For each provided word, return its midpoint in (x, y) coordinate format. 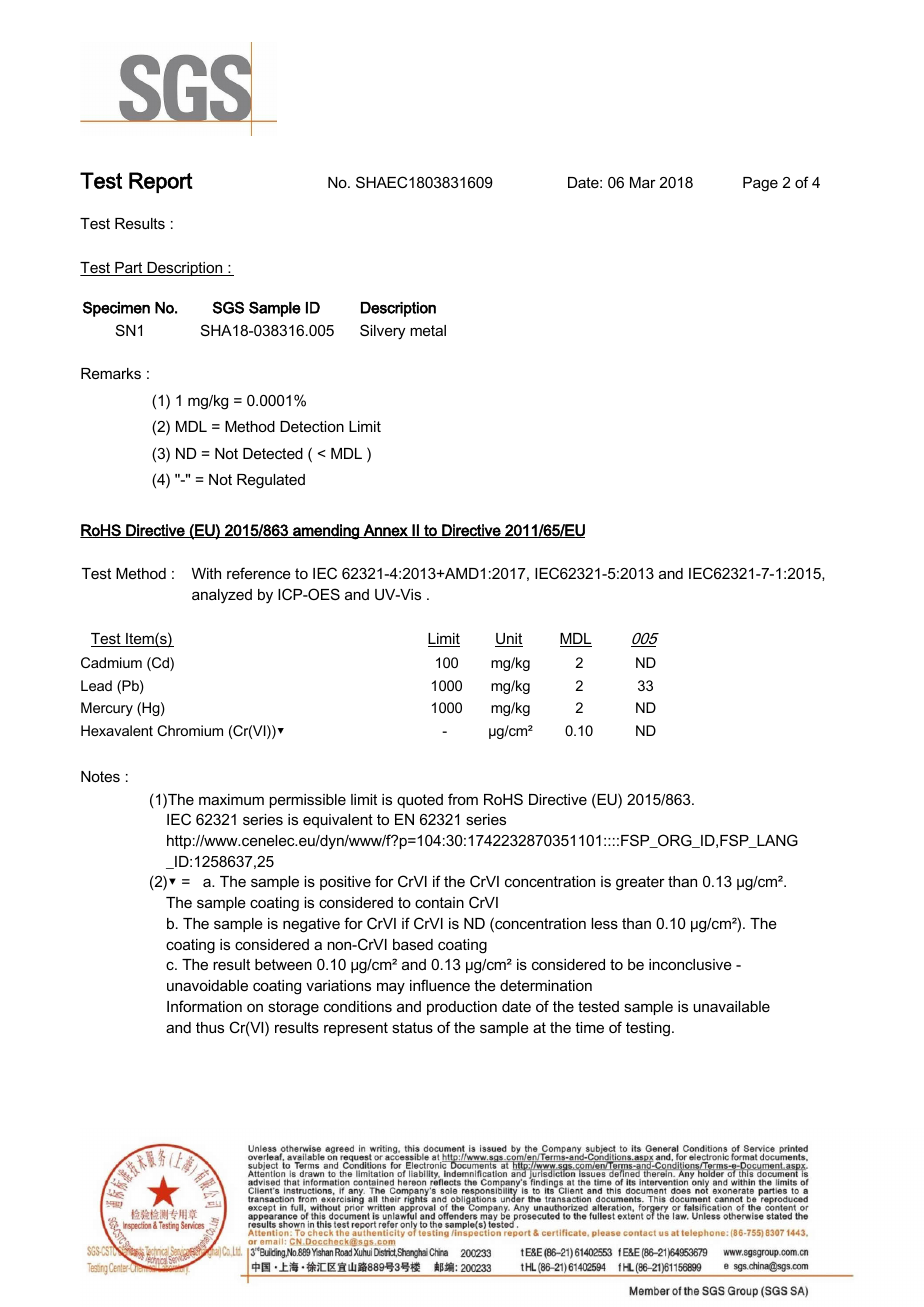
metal (428, 330)
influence (440, 985)
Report (161, 182)
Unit (509, 640)
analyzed (222, 596)
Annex (386, 531)
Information (204, 1006)
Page (760, 184)
